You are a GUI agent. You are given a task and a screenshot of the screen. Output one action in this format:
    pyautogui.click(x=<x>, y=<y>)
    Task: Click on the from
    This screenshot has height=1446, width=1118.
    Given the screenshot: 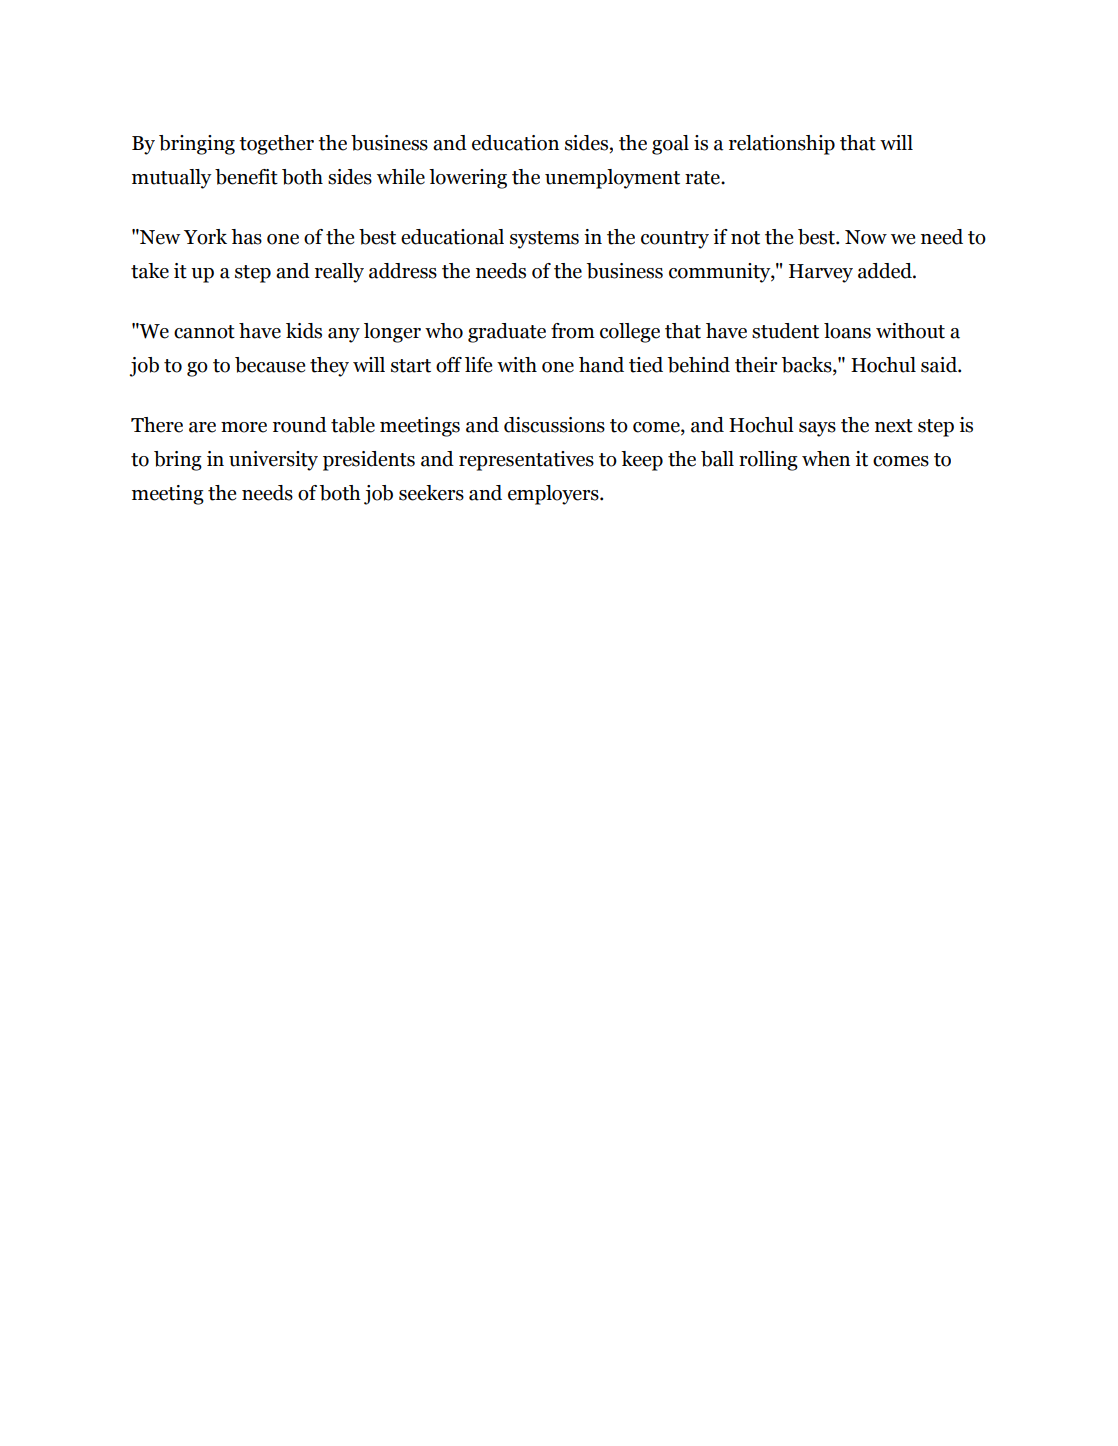 What is the action you would take?
    pyautogui.click(x=573, y=331)
